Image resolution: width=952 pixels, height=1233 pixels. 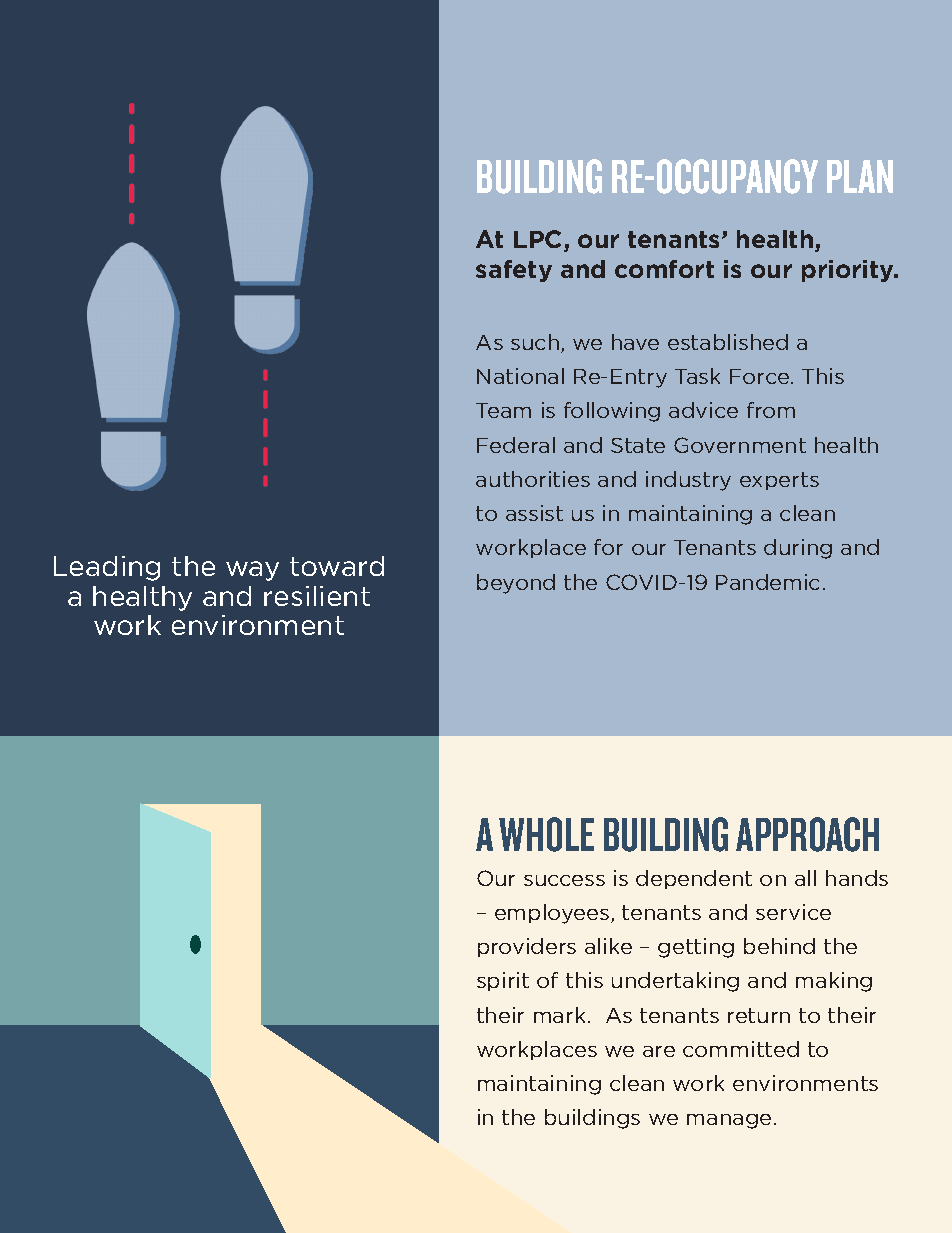 I want to click on mark, so click(x=561, y=1015).
